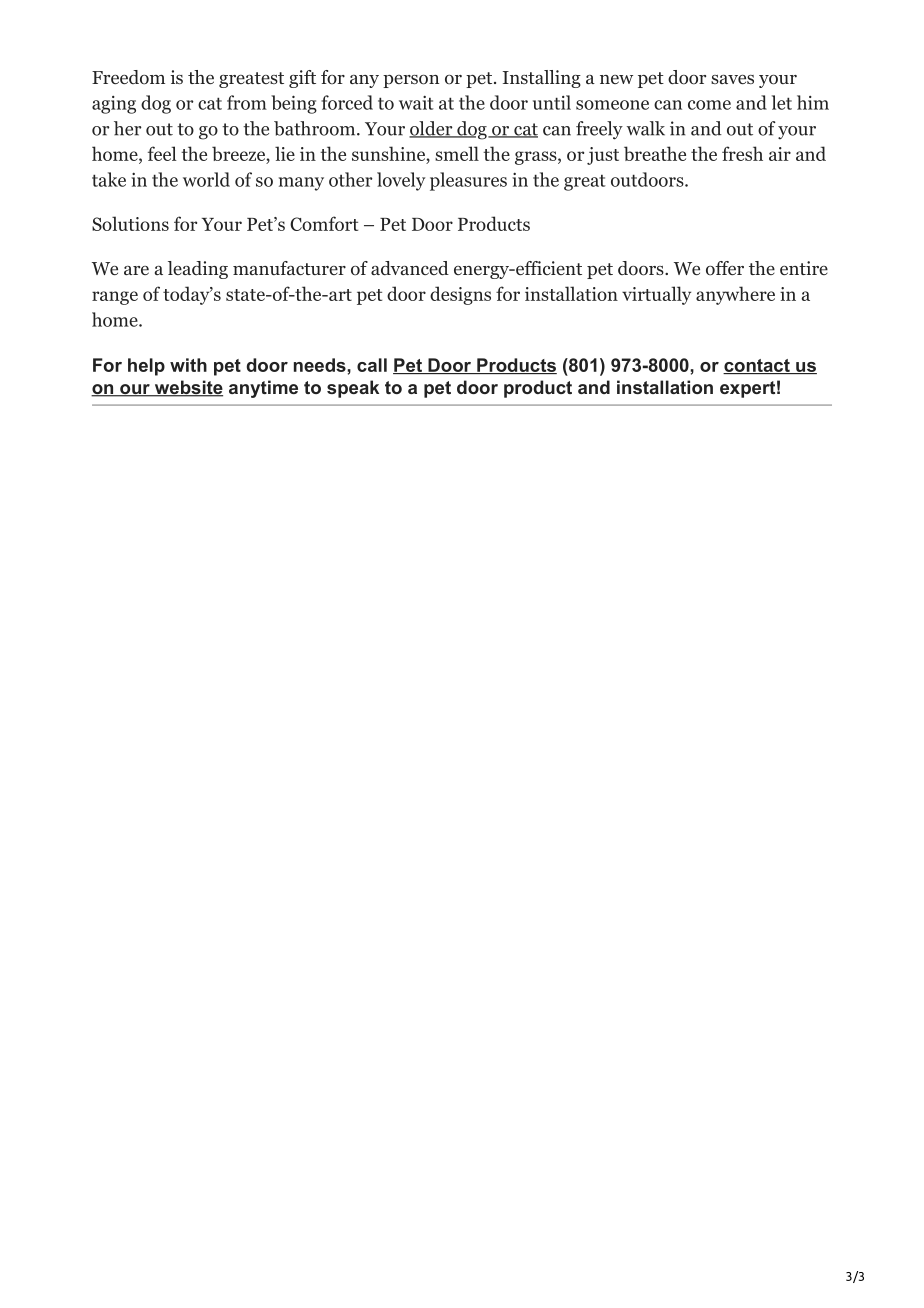 The width and height of the screenshot is (924, 1308). What do you see at coordinates (128, 77) in the screenshot?
I see `Freedom` at bounding box center [128, 77].
